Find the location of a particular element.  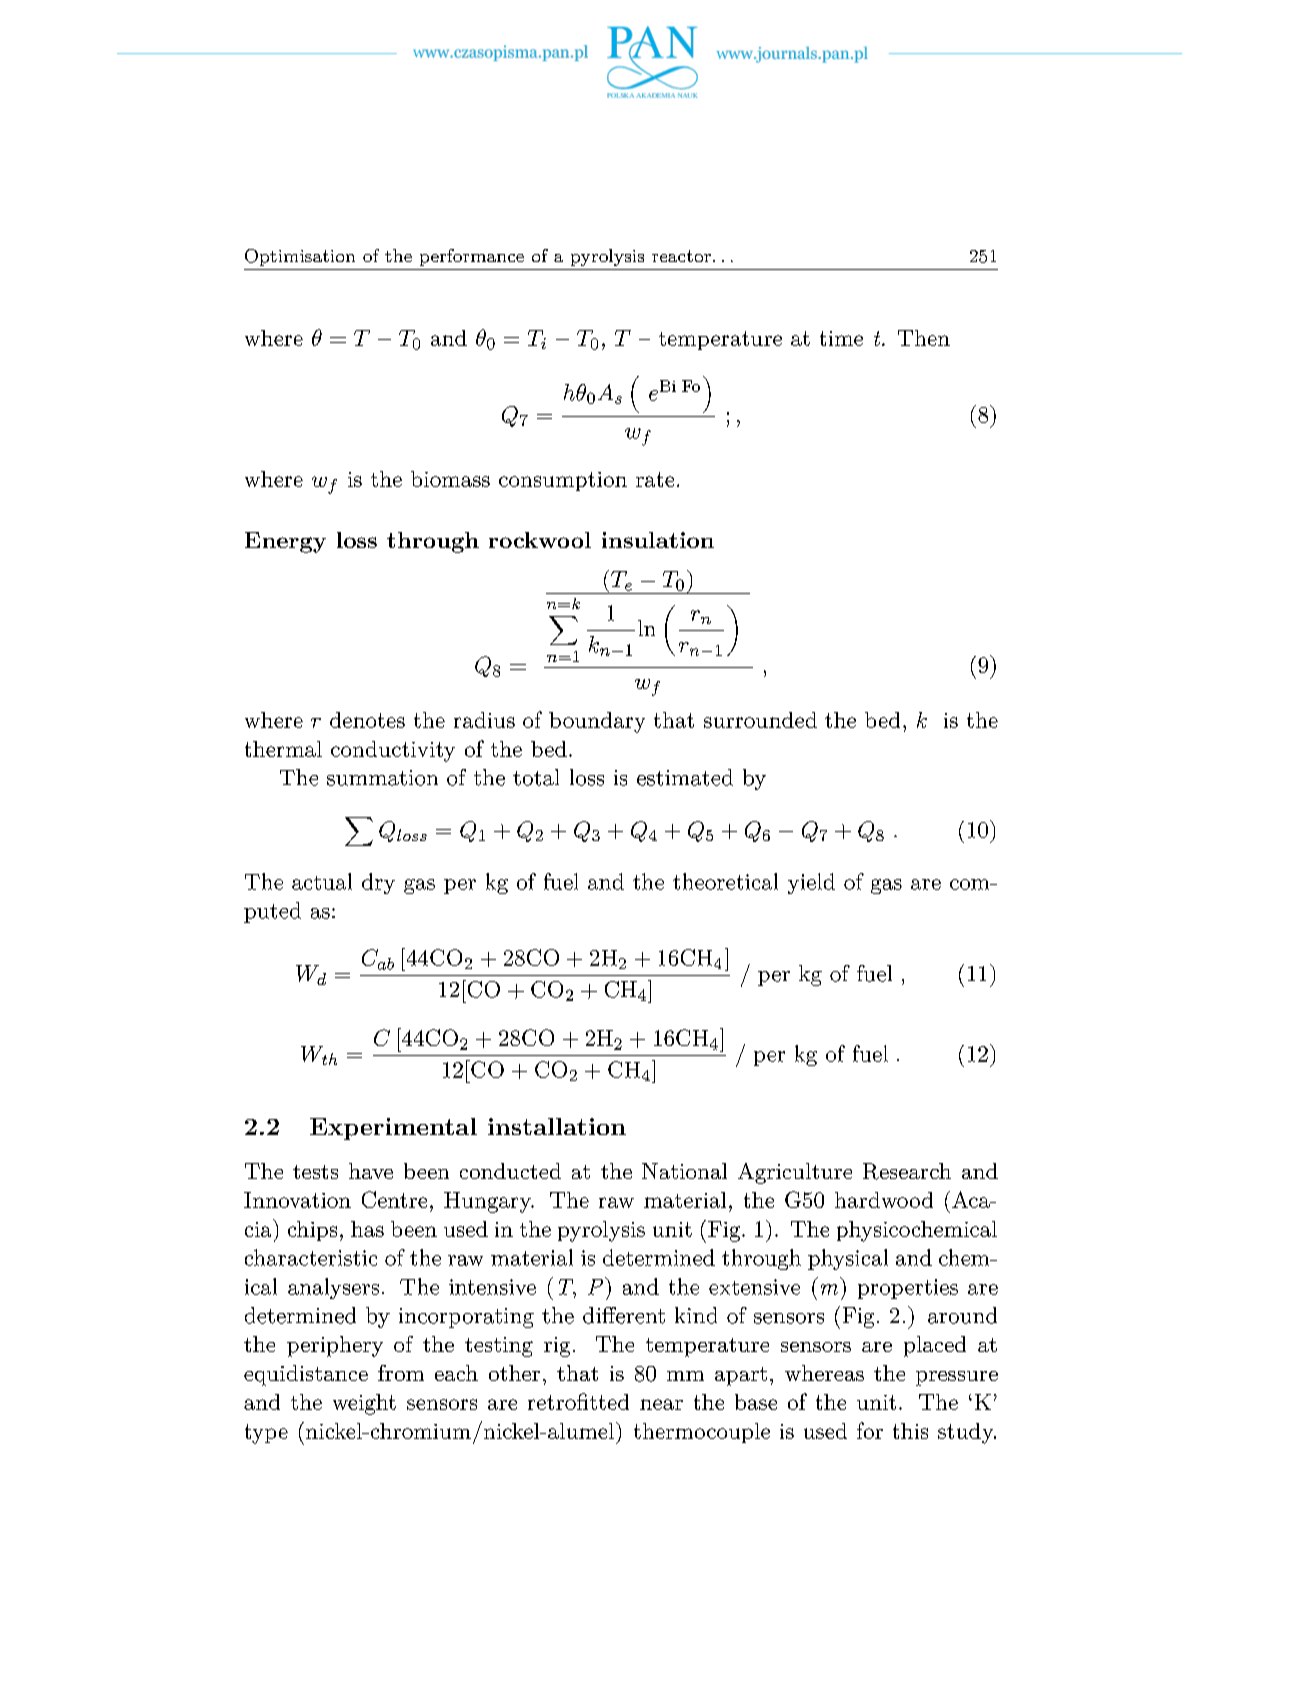

reactor is located at coordinates (681, 256).
